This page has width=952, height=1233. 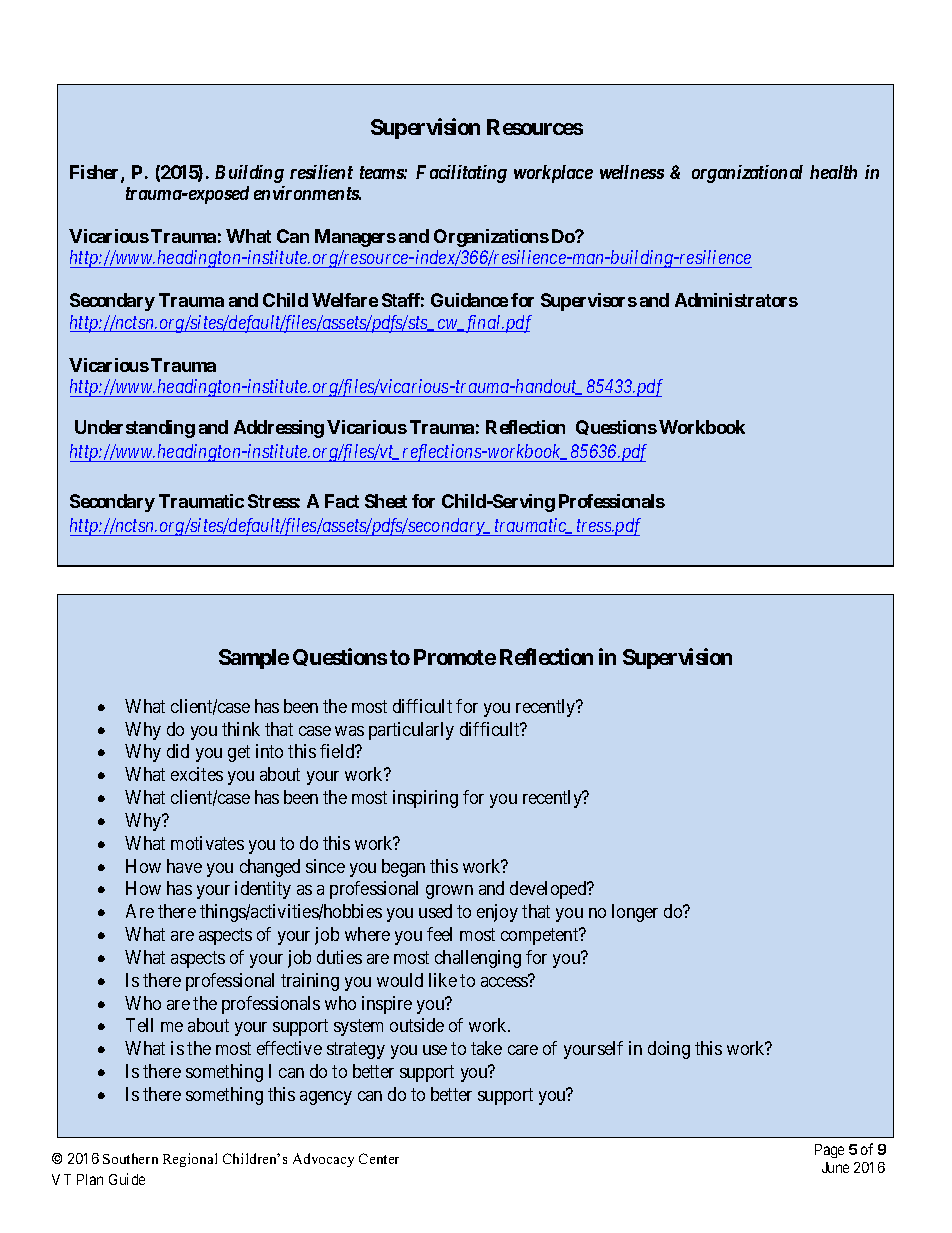 What do you see at coordinates (747, 174) in the page?
I see `organizational` at bounding box center [747, 174].
